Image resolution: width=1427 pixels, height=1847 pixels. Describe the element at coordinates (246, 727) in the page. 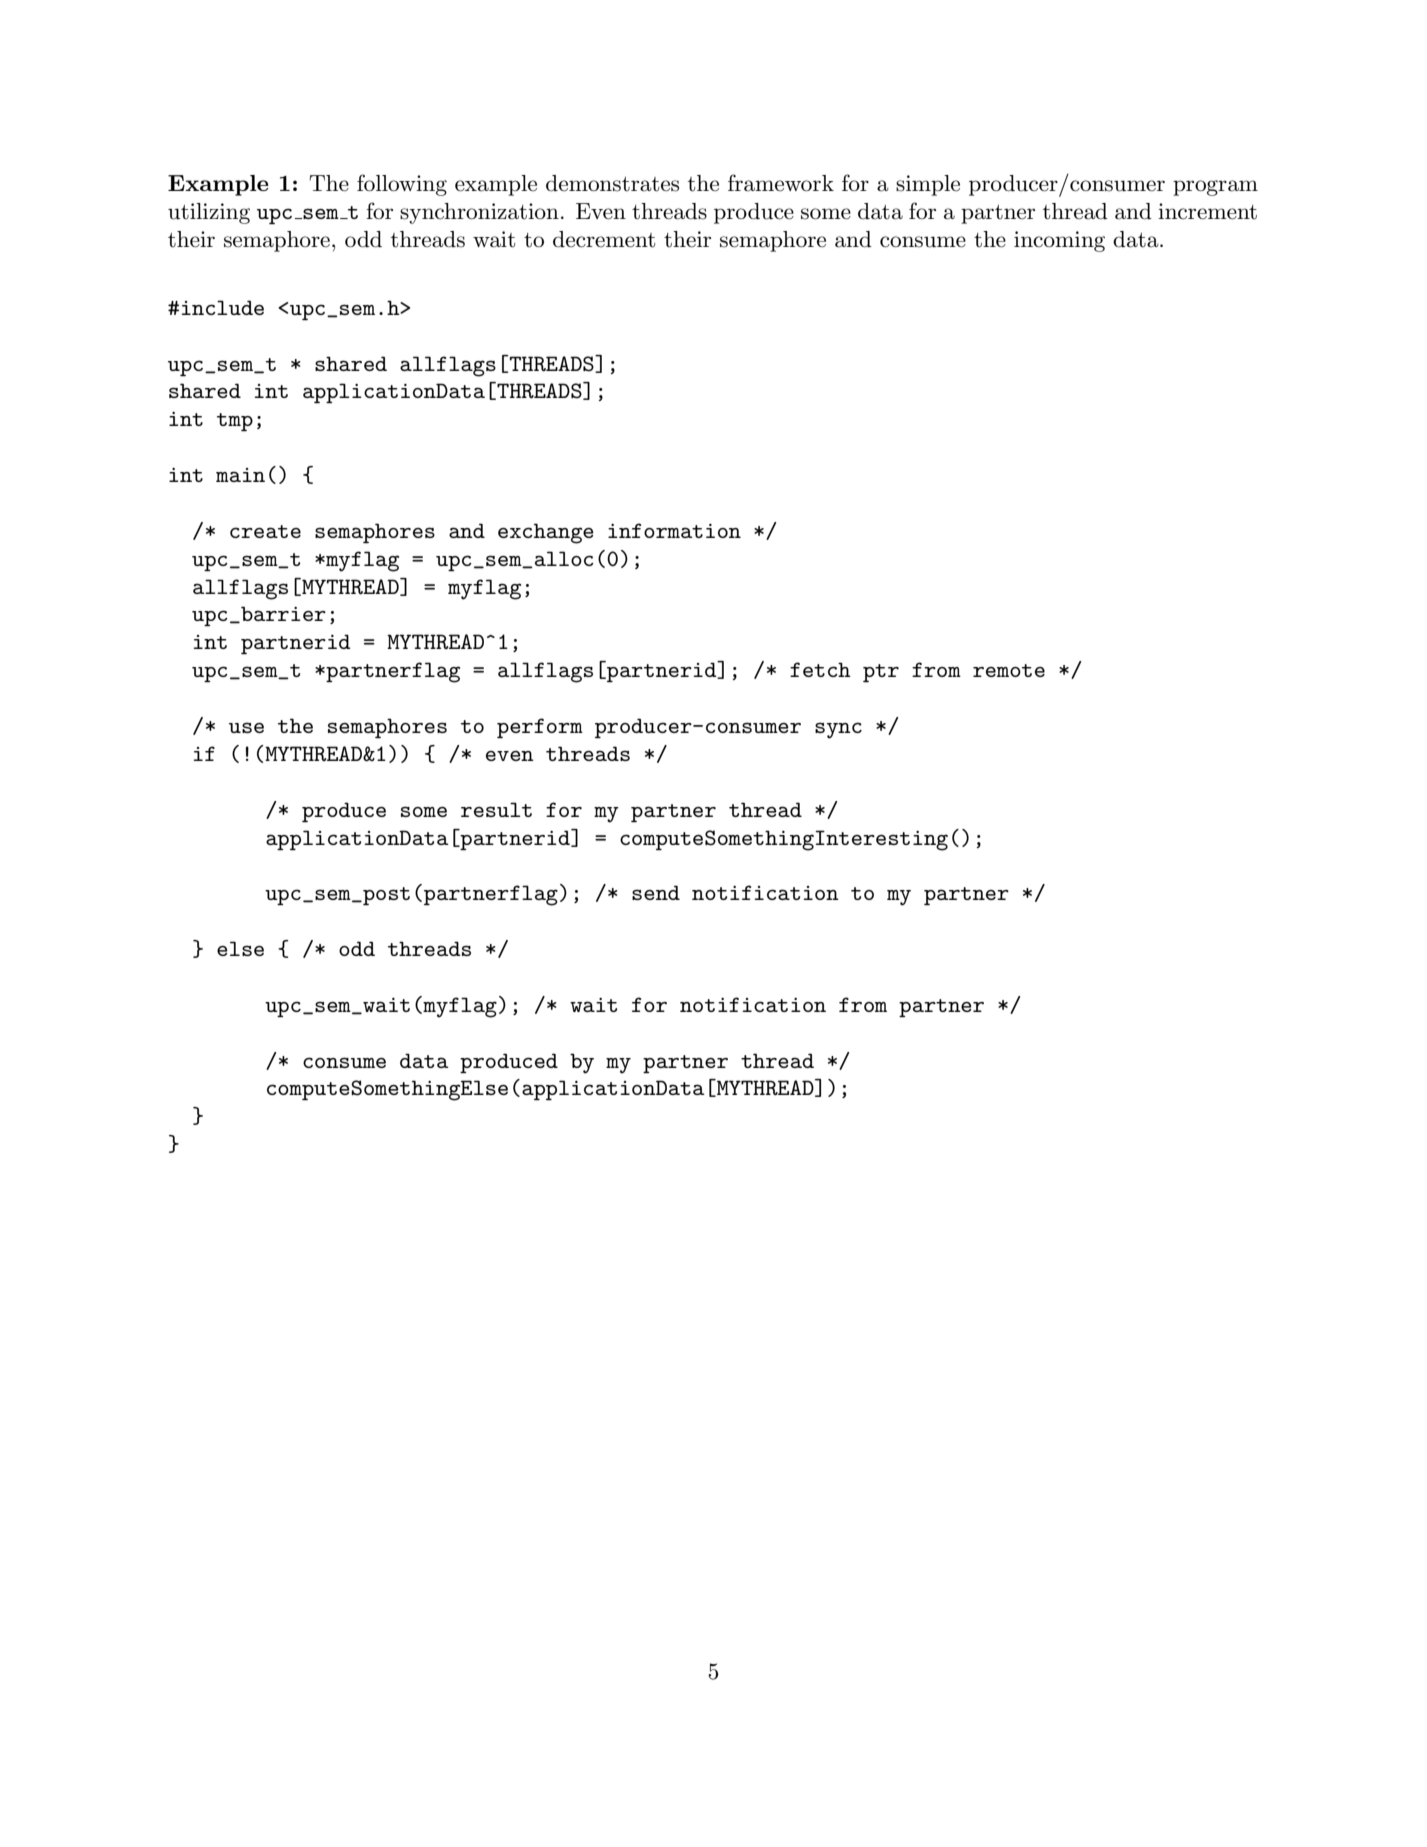

I see `use` at that location.
